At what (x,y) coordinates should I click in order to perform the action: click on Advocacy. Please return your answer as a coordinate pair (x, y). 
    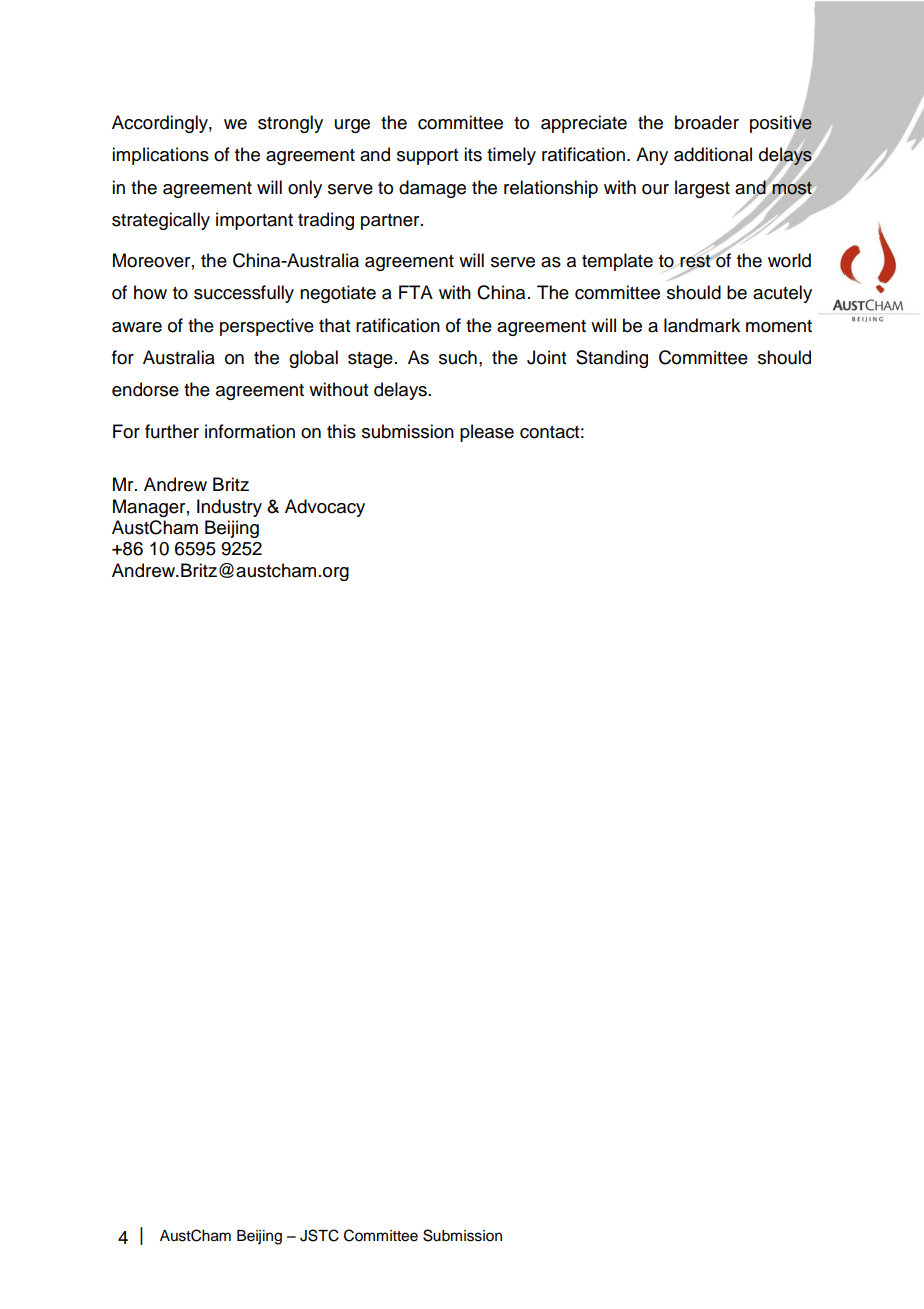
    Looking at the image, I should click on (325, 508).
